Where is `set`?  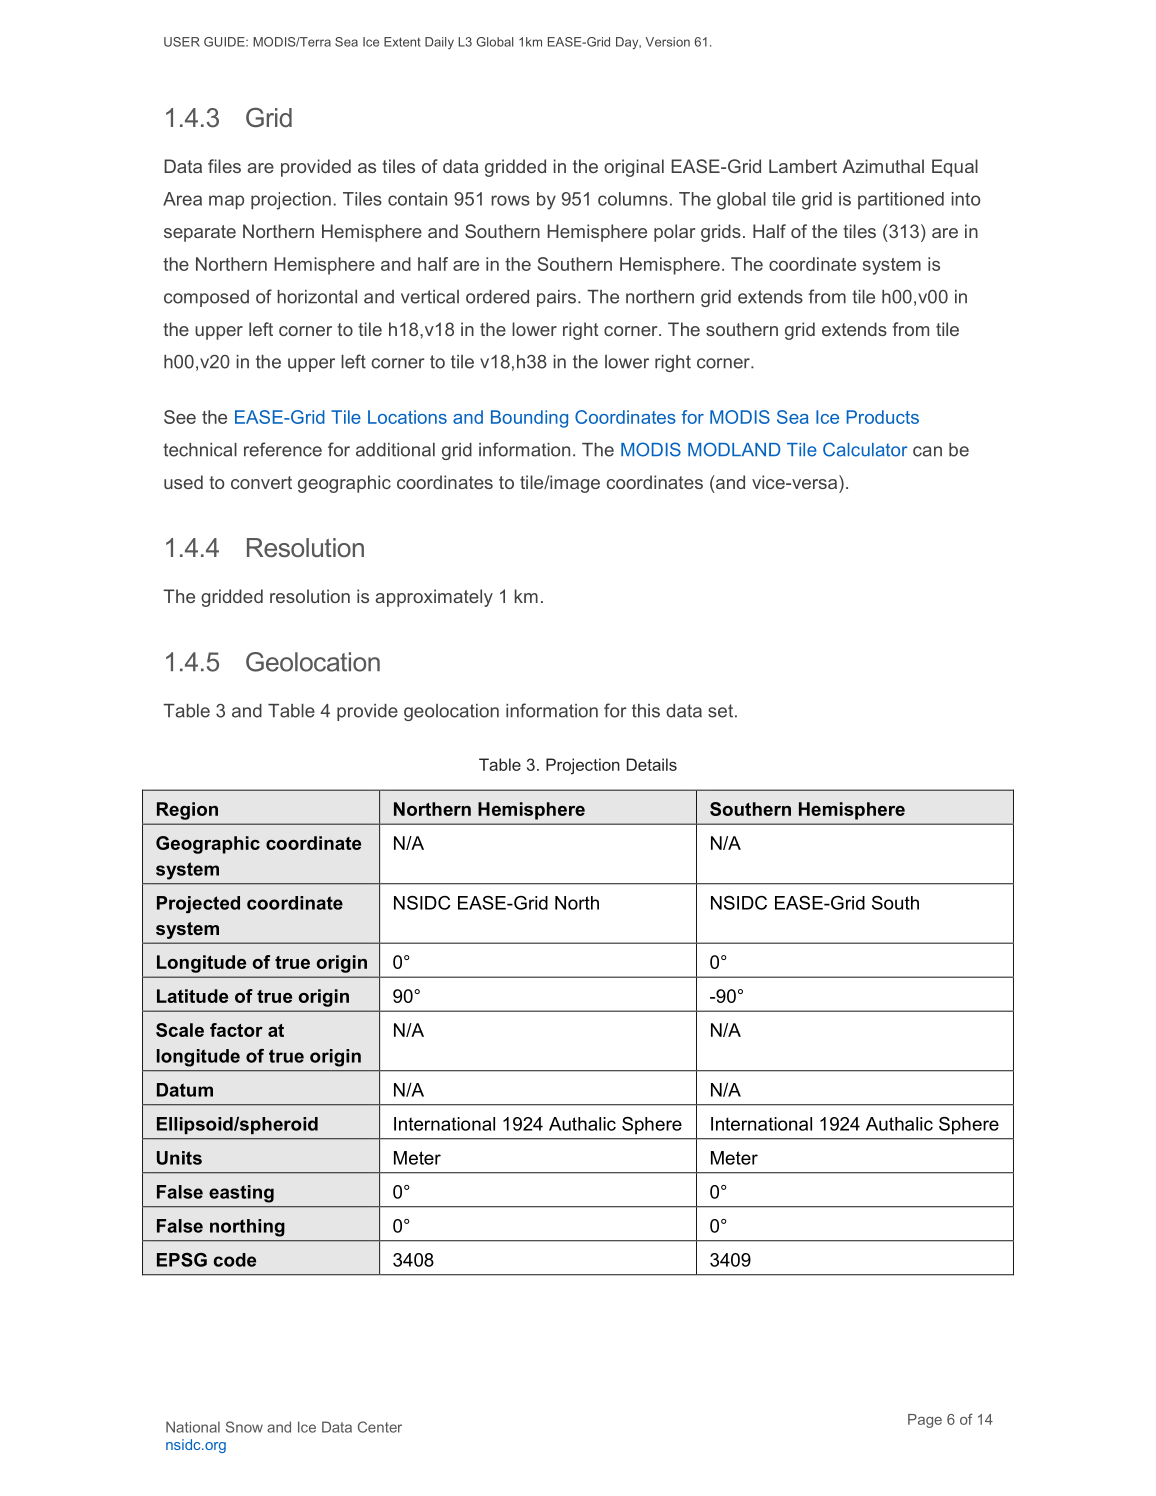 set is located at coordinates (722, 711).
